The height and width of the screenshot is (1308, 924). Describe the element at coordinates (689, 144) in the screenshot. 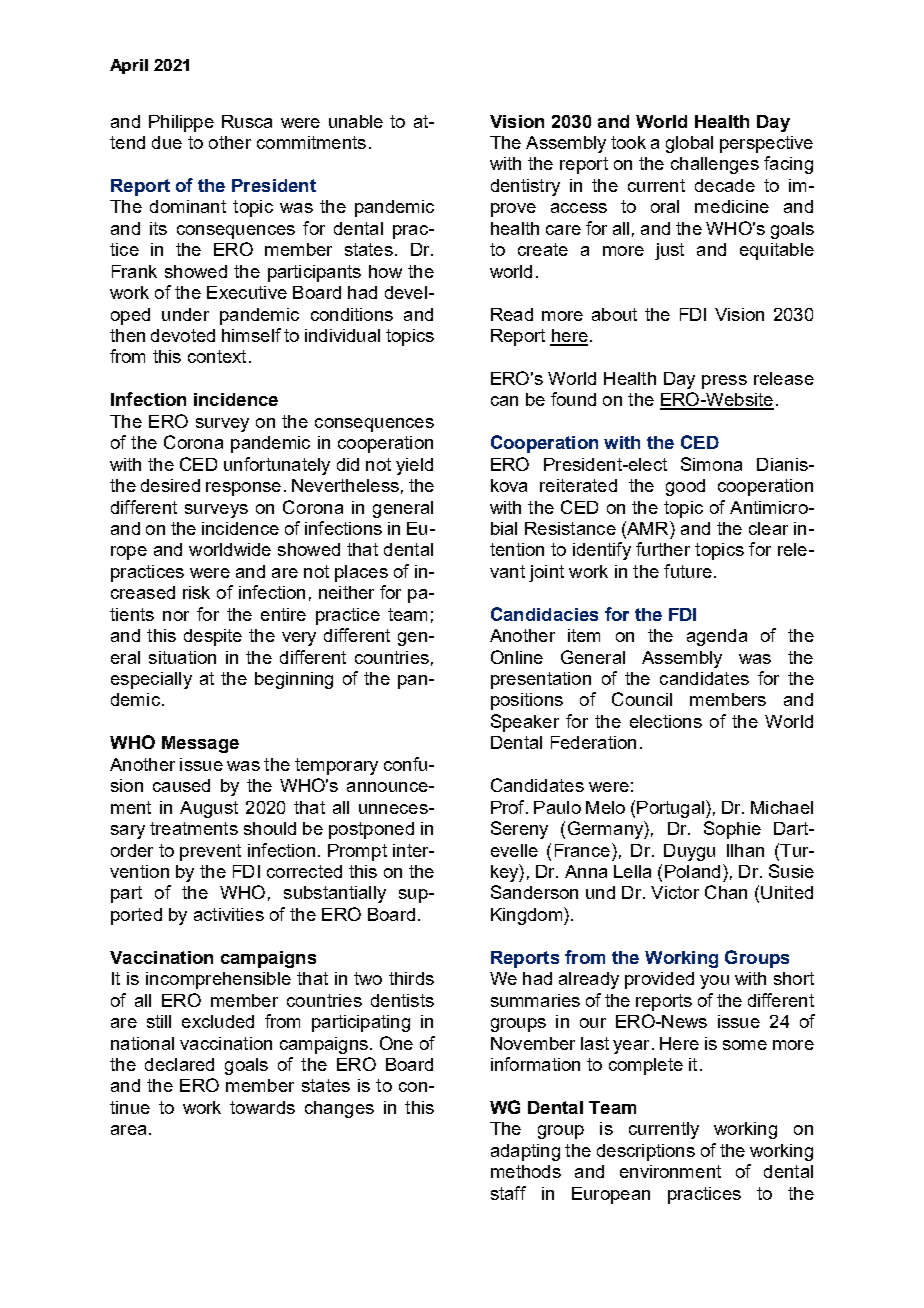

I see `global` at that location.
